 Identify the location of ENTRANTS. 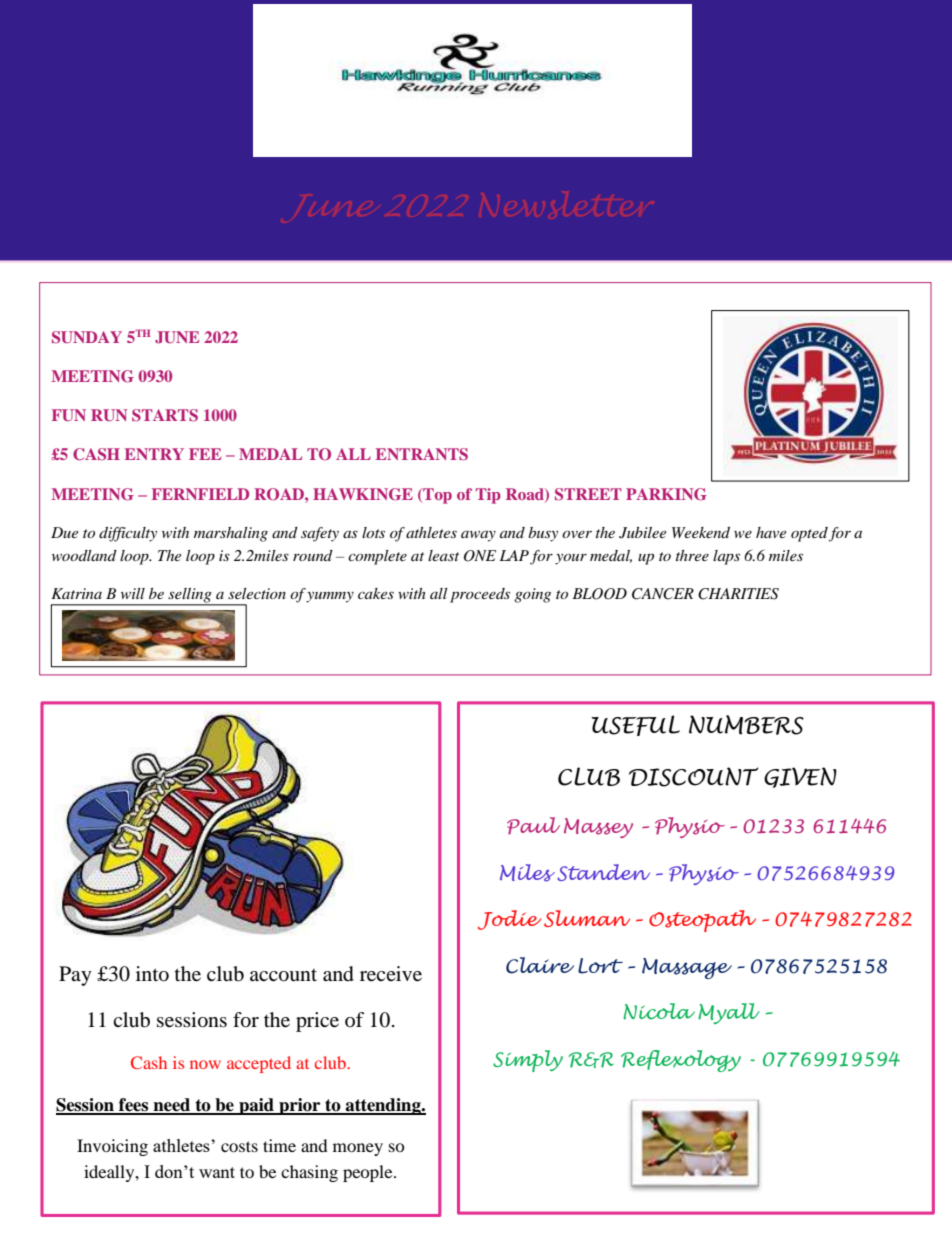
(422, 454).
